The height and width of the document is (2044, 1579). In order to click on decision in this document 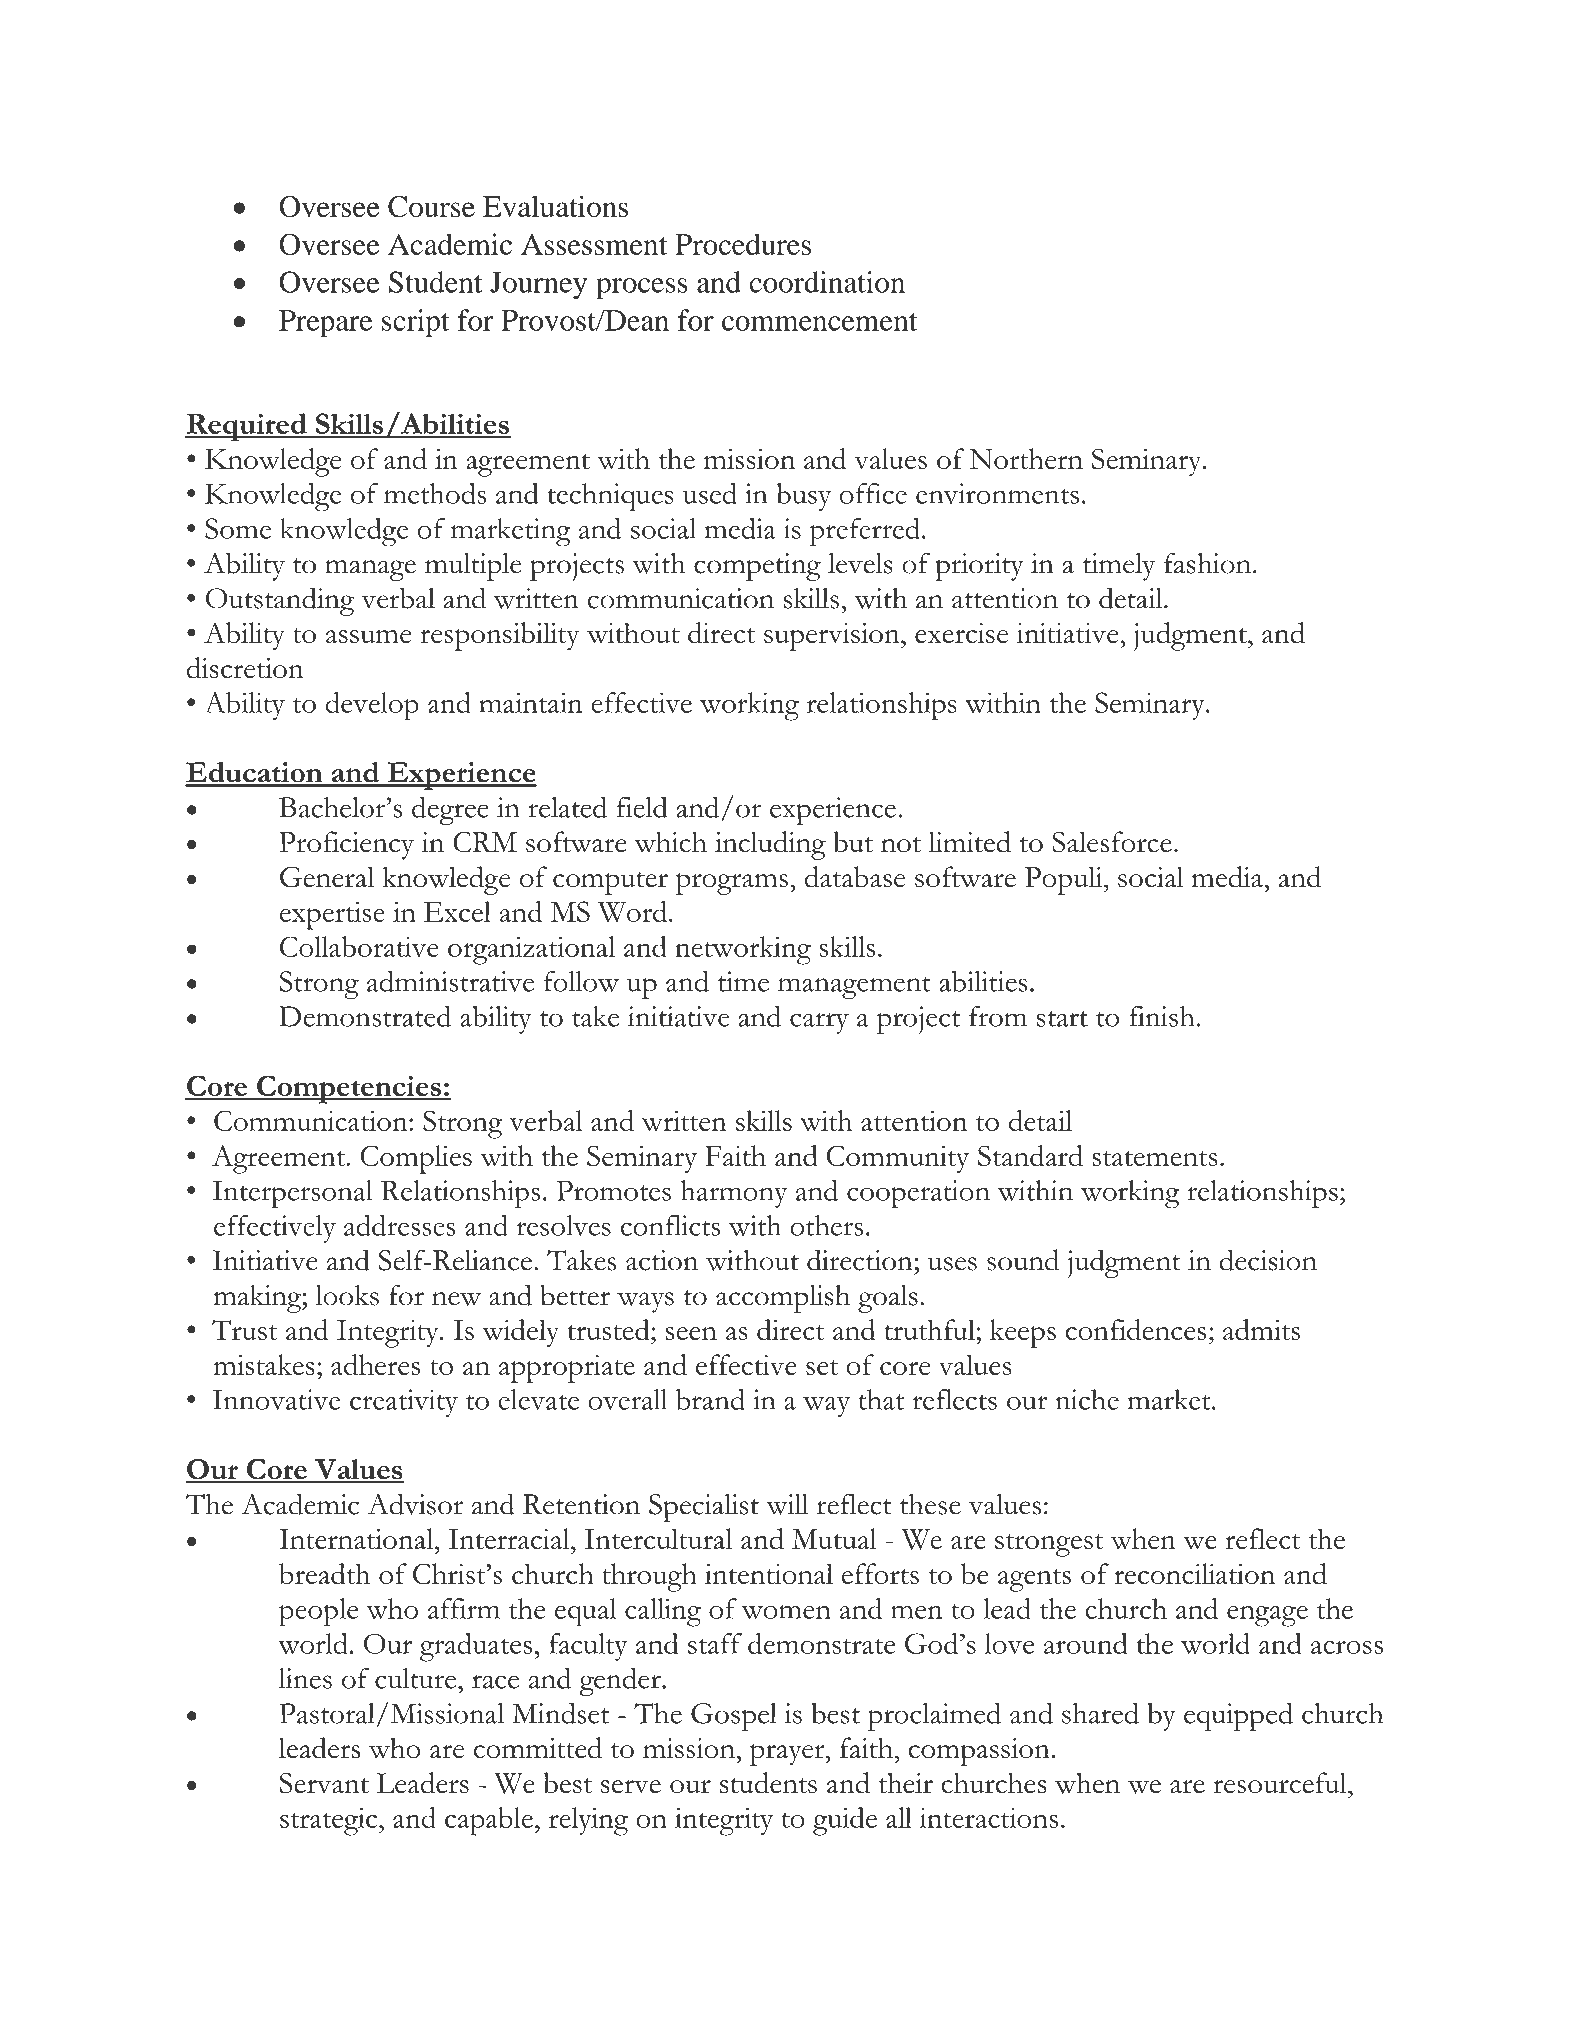, I will do `click(1268, 1260)`.
